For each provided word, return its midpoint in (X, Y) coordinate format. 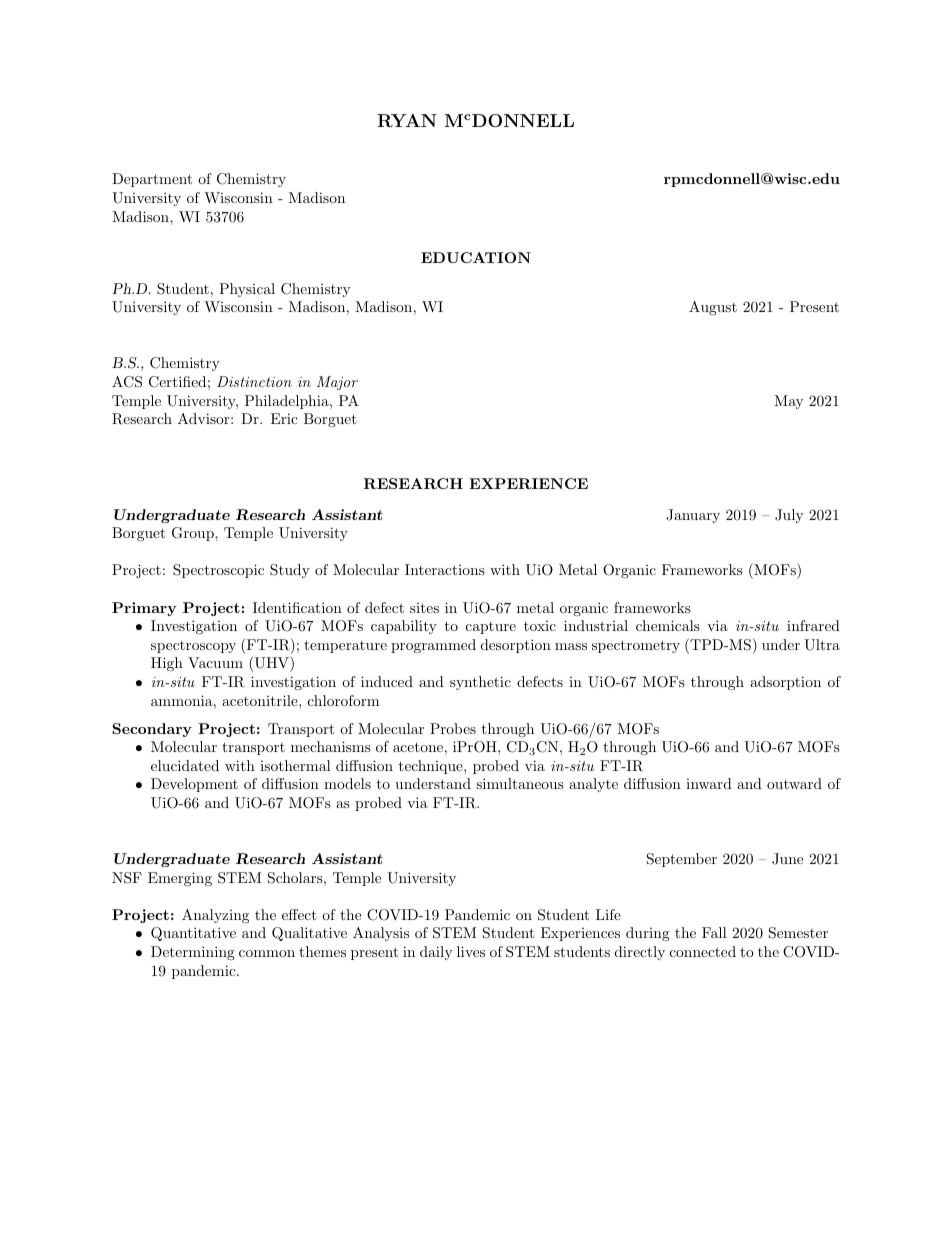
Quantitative (193, 934)
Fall (714, 932)
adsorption (785, 683)
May (788, 402)
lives (471, 951)
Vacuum (215, 662)
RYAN (407, 121)
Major (337, 383)
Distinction (254, 381)
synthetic (480, 683)
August (713, 308)
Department (152, 180)
